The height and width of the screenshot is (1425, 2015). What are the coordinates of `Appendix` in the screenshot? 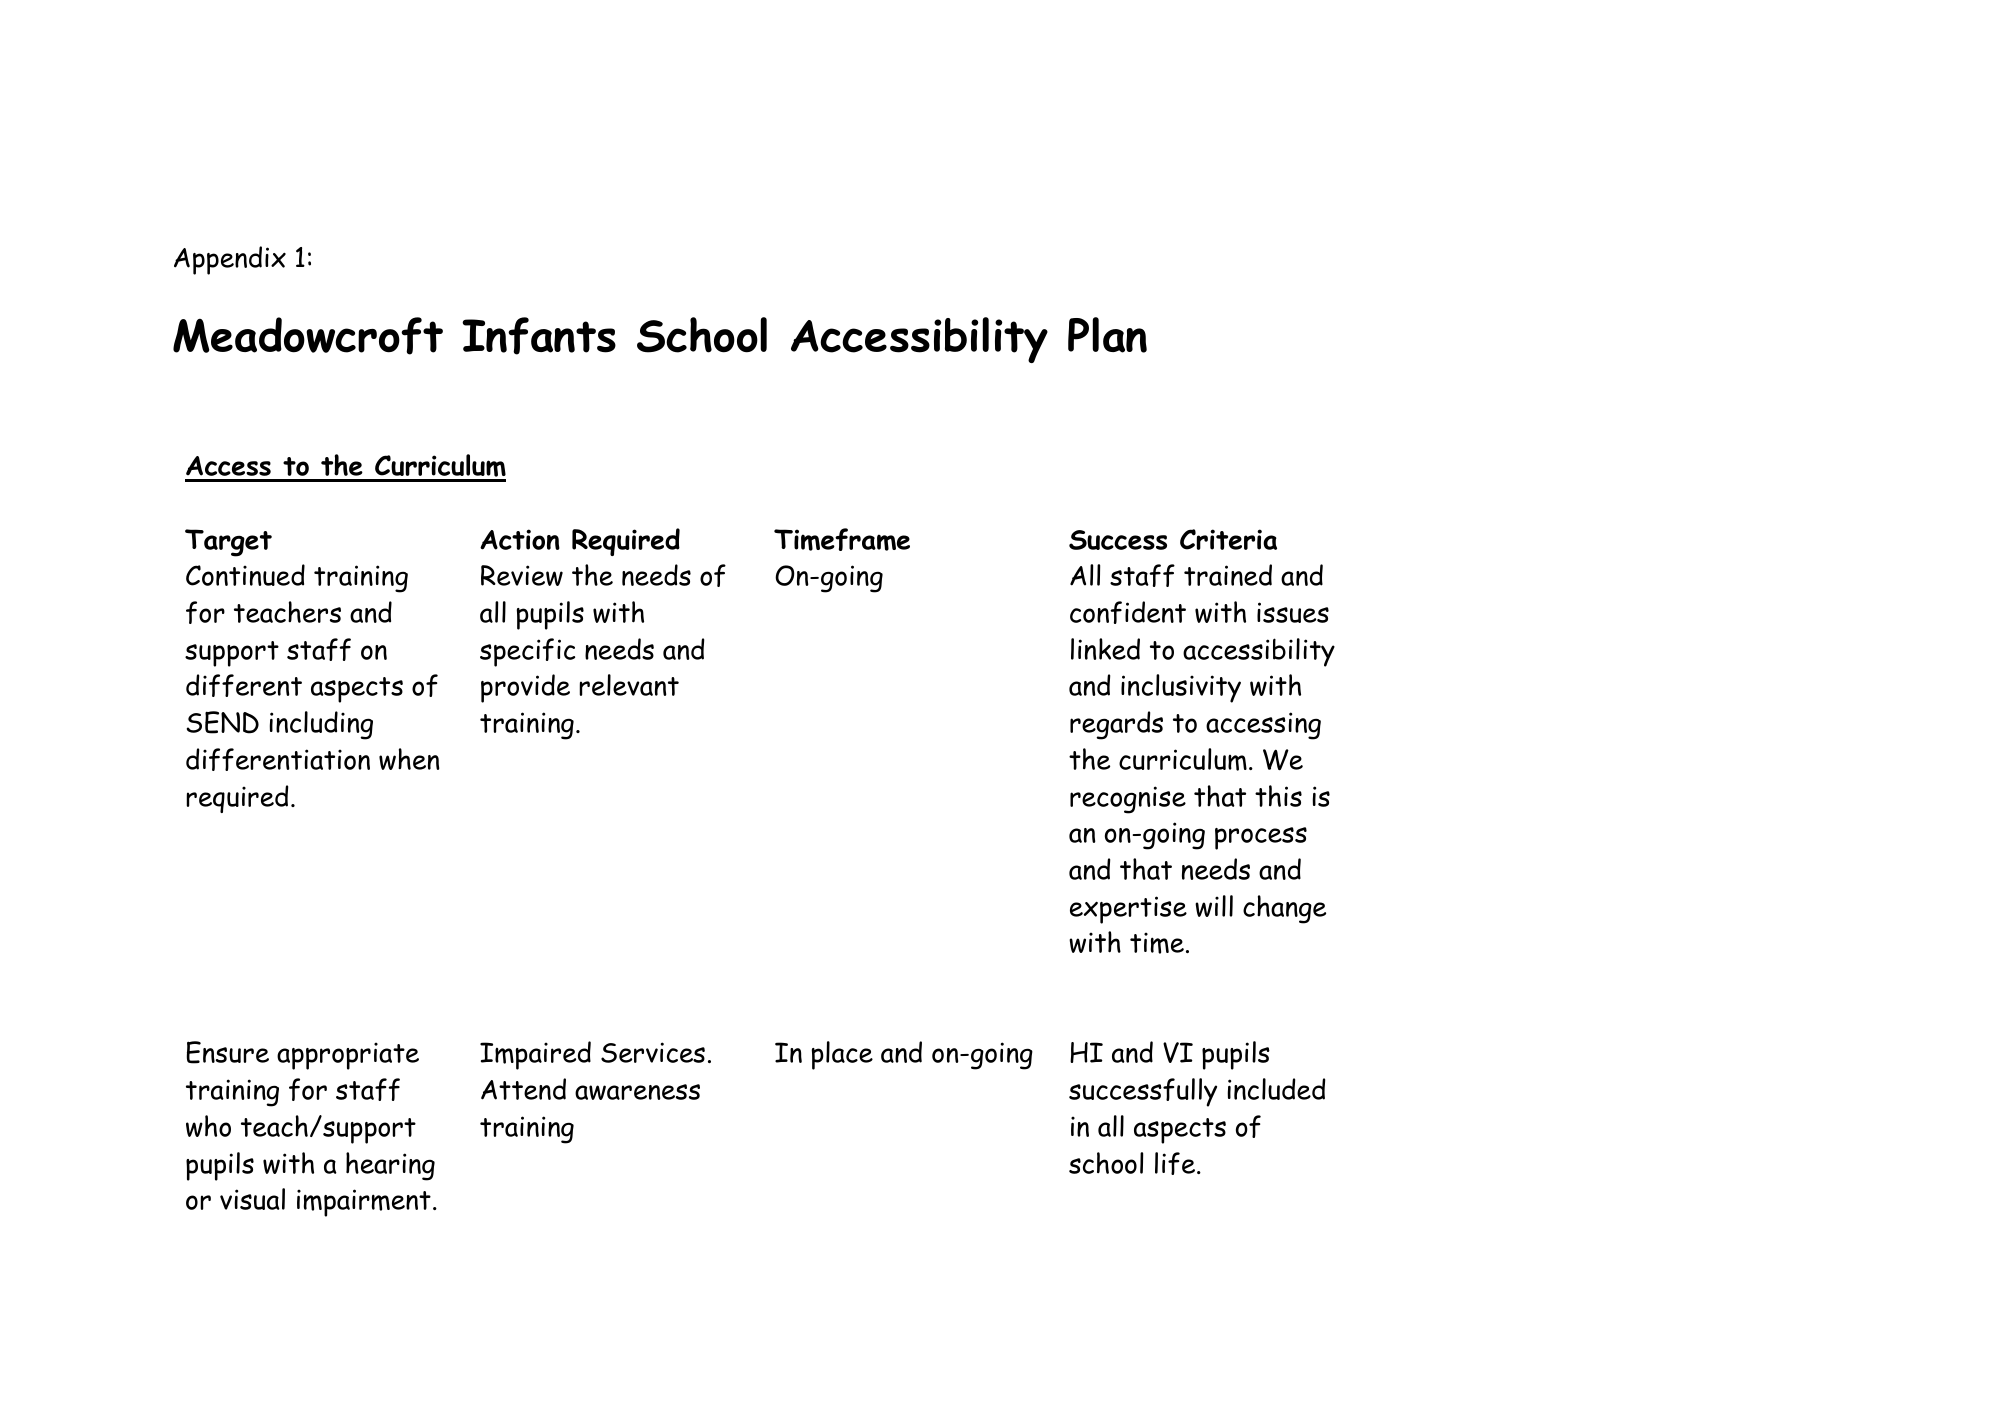 It's located at (230, 260).
